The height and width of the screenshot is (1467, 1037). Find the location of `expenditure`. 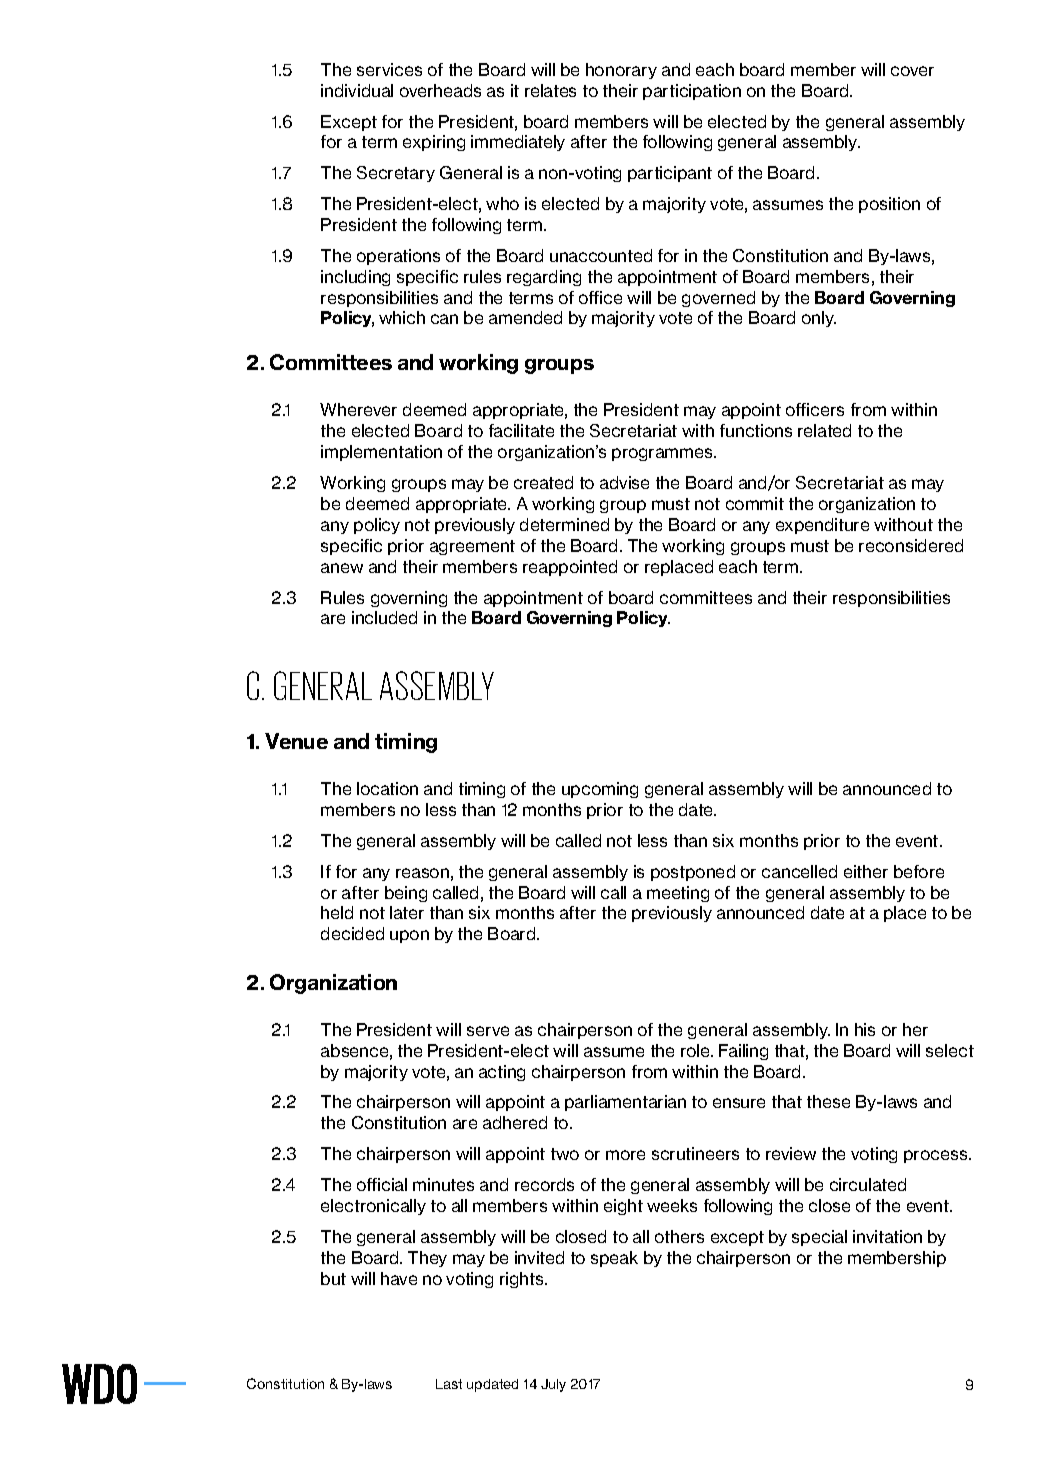

expenditure is located at coordinates (822, 526).
